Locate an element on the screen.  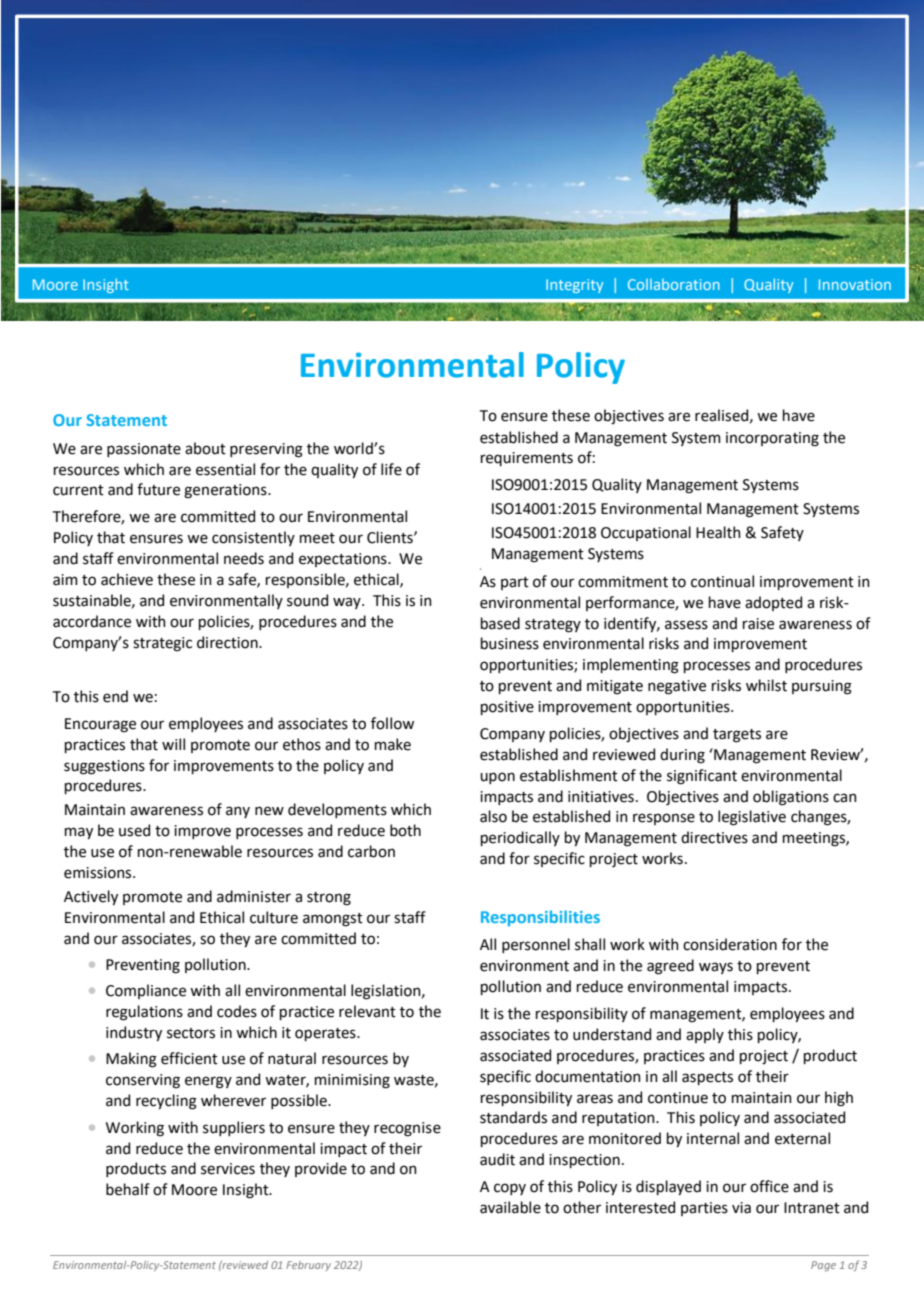
available is located at coordinates (510, 1207).
